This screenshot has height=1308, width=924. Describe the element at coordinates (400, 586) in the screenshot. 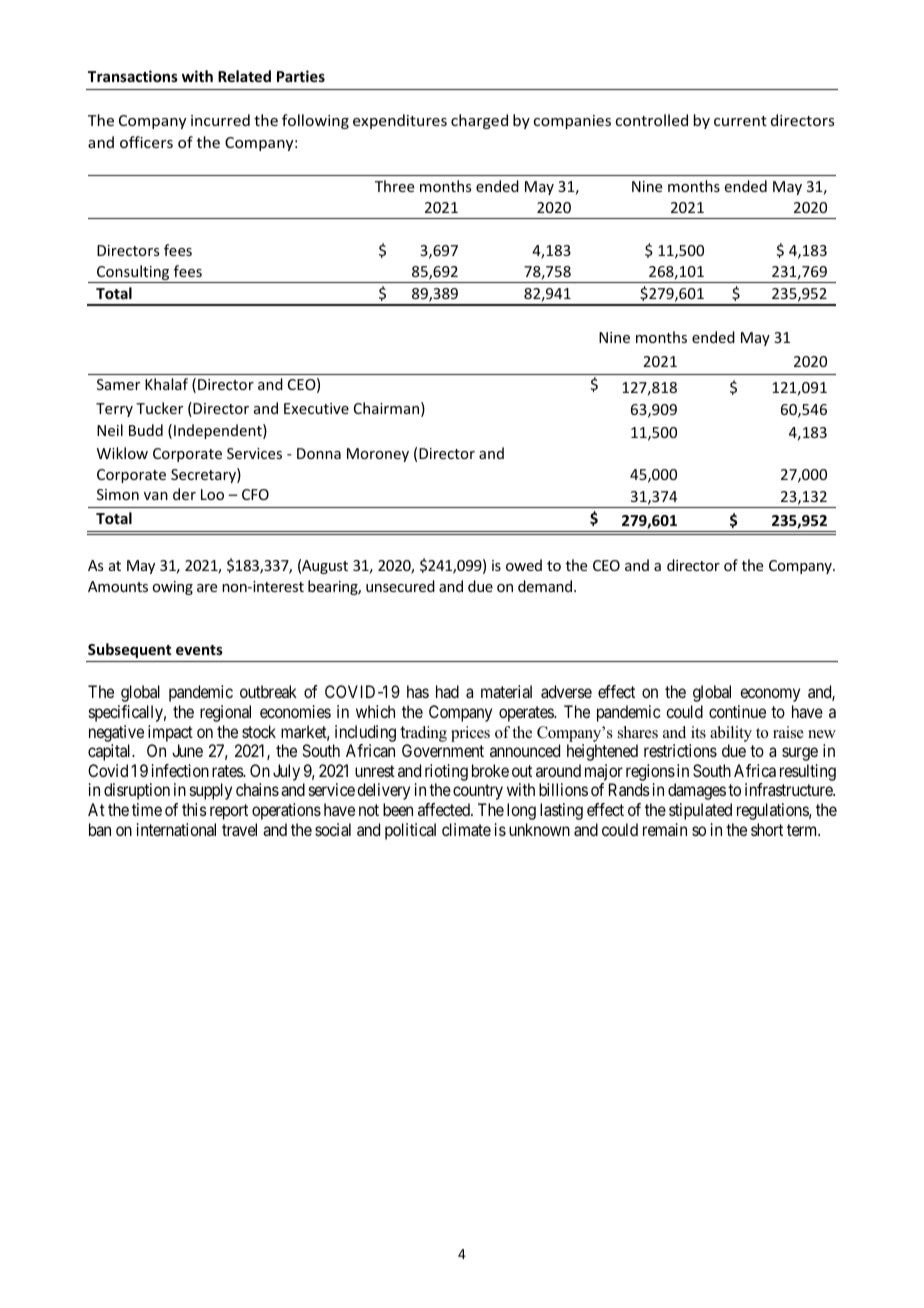

I see `unsecured` at that location.
